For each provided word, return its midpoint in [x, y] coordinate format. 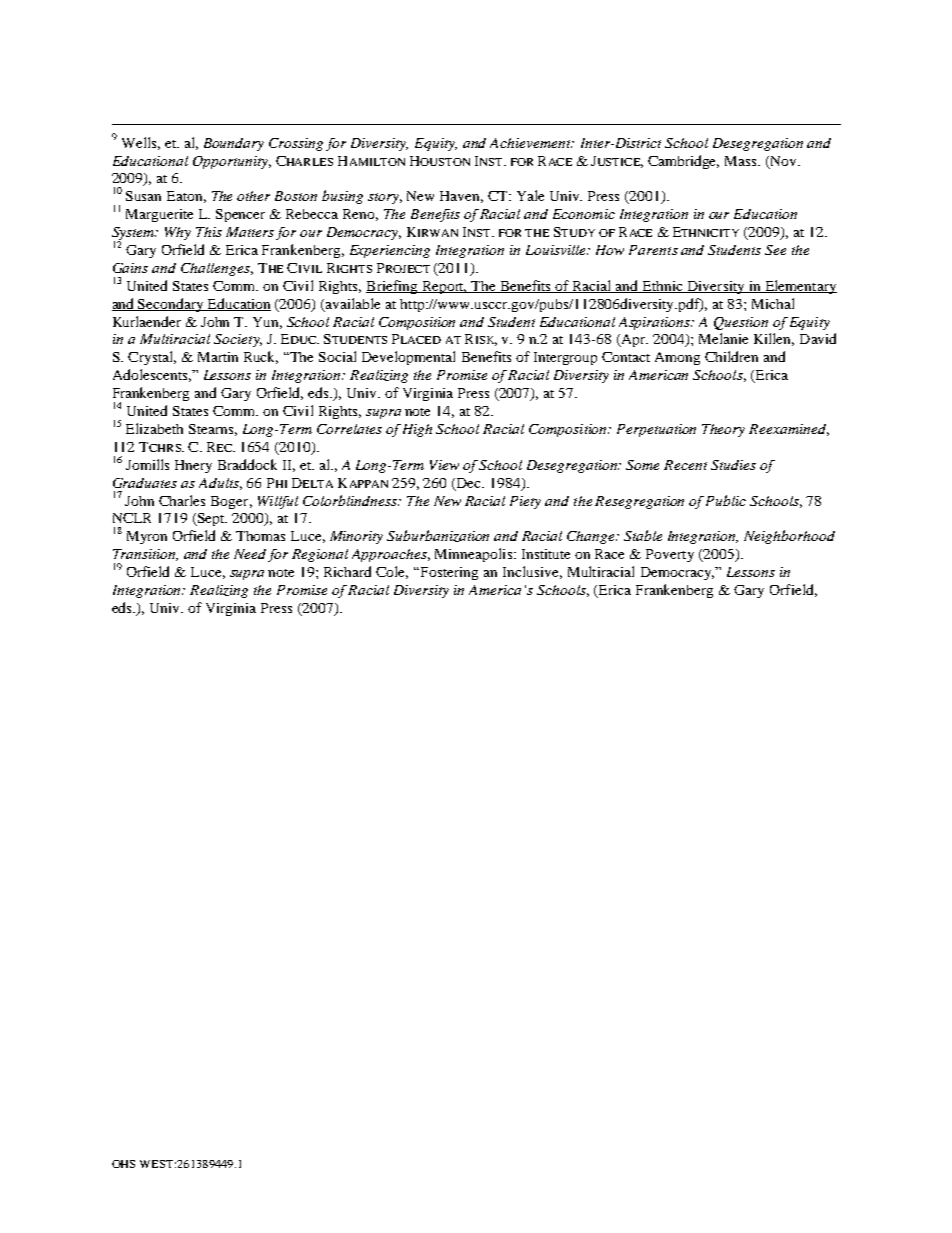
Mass [742, 161]
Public [726, 500]
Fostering [448, 573]
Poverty [670, 555]
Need [250, 554]
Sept [211, 519]
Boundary [234, 144]
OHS [123, 1164]
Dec [470, 483]
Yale [530, 195]
